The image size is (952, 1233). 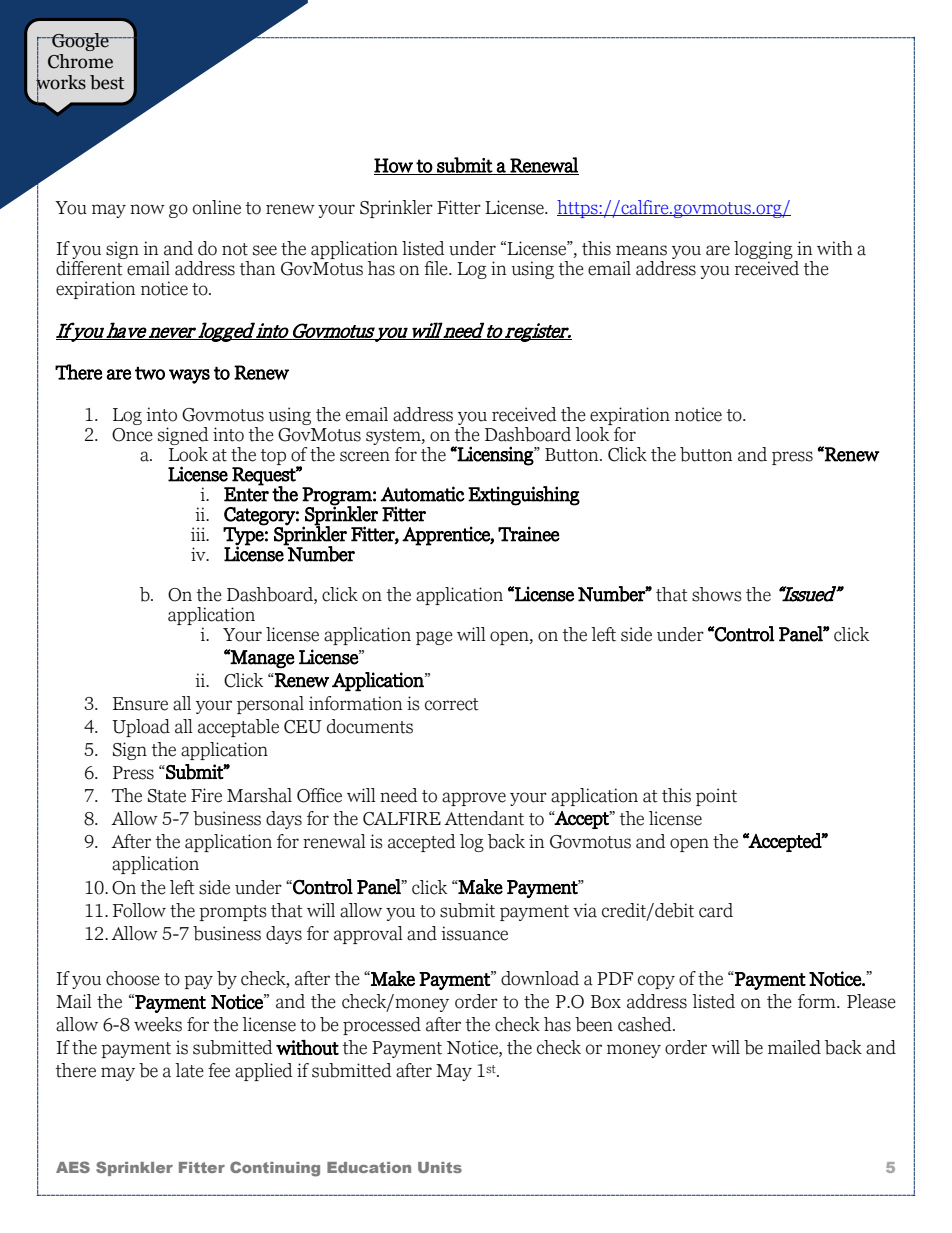 What do you see at coordinates (641, 250) in the image?
I see `means` at bounding box center [641, 250].
